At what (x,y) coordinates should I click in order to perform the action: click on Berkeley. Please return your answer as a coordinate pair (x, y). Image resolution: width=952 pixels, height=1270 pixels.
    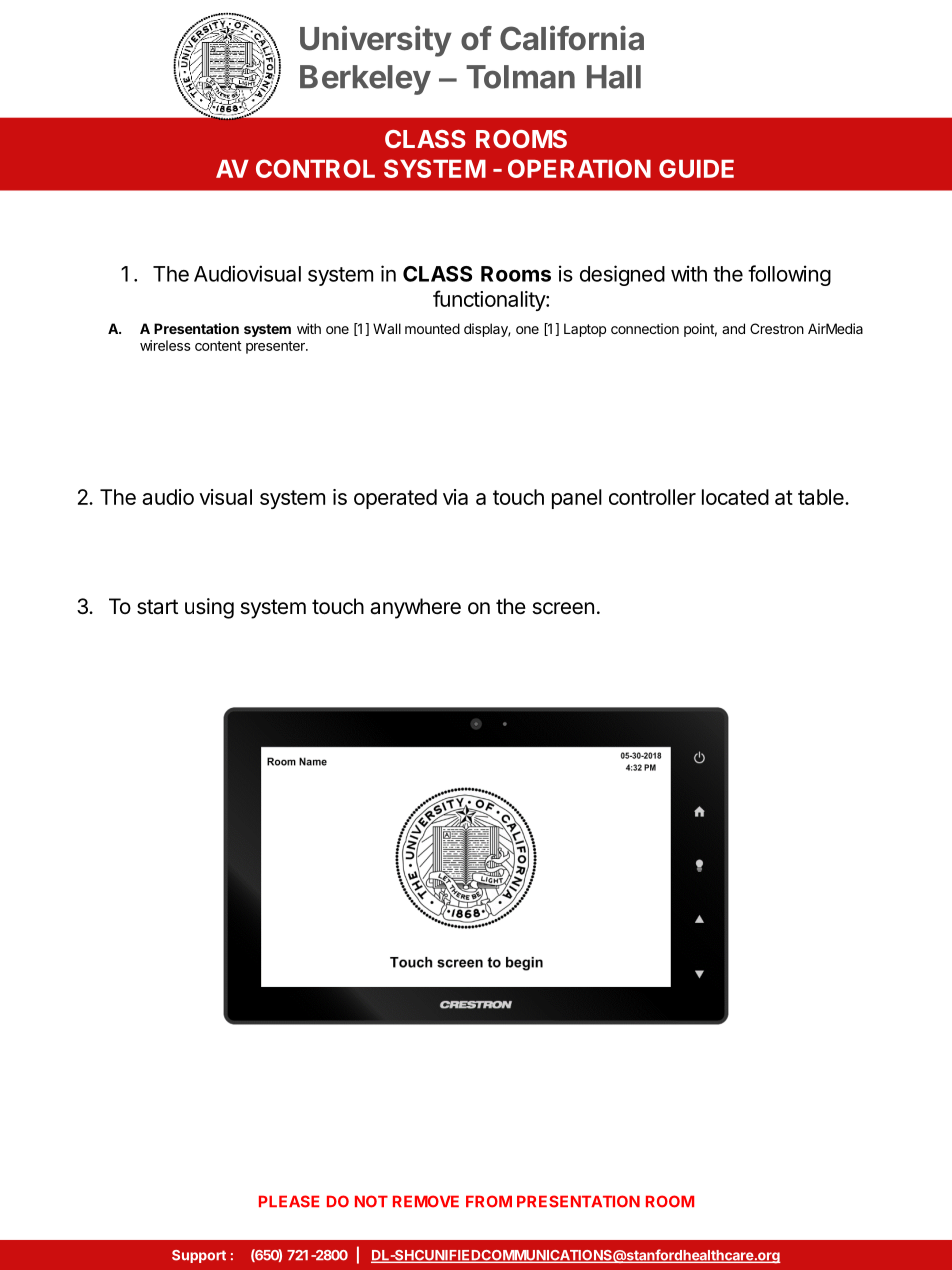
    Looking at the image, I should click on (365, 80).
